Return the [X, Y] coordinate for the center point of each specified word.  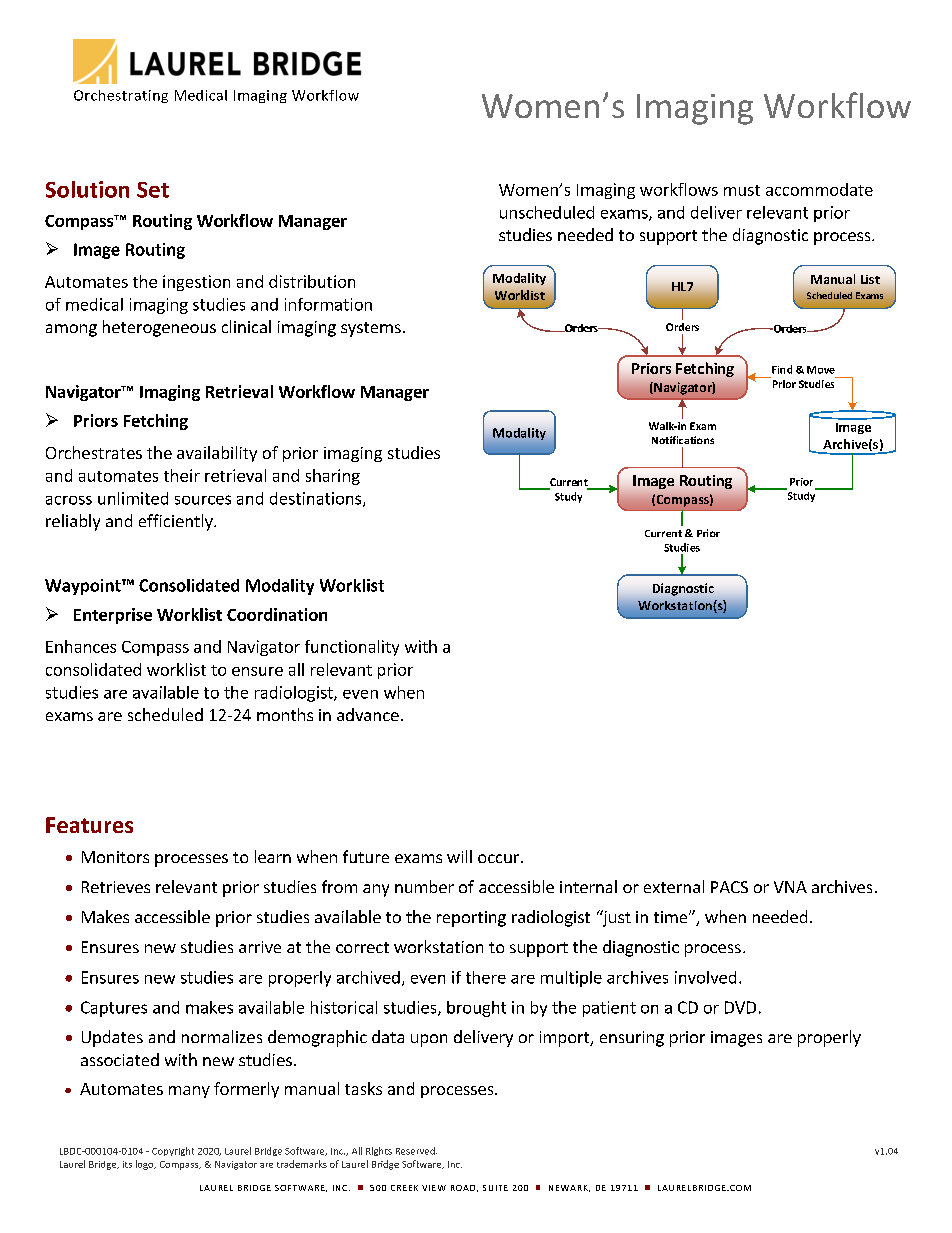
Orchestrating [121, 96]
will [459, 856]
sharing [333, 477]
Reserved [416, 1151]
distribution [312, 281]
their [182, 475]
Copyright [173, 1151]
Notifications [683, 440]
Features [89, 825]
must [742, 190]
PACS [729, 887]
